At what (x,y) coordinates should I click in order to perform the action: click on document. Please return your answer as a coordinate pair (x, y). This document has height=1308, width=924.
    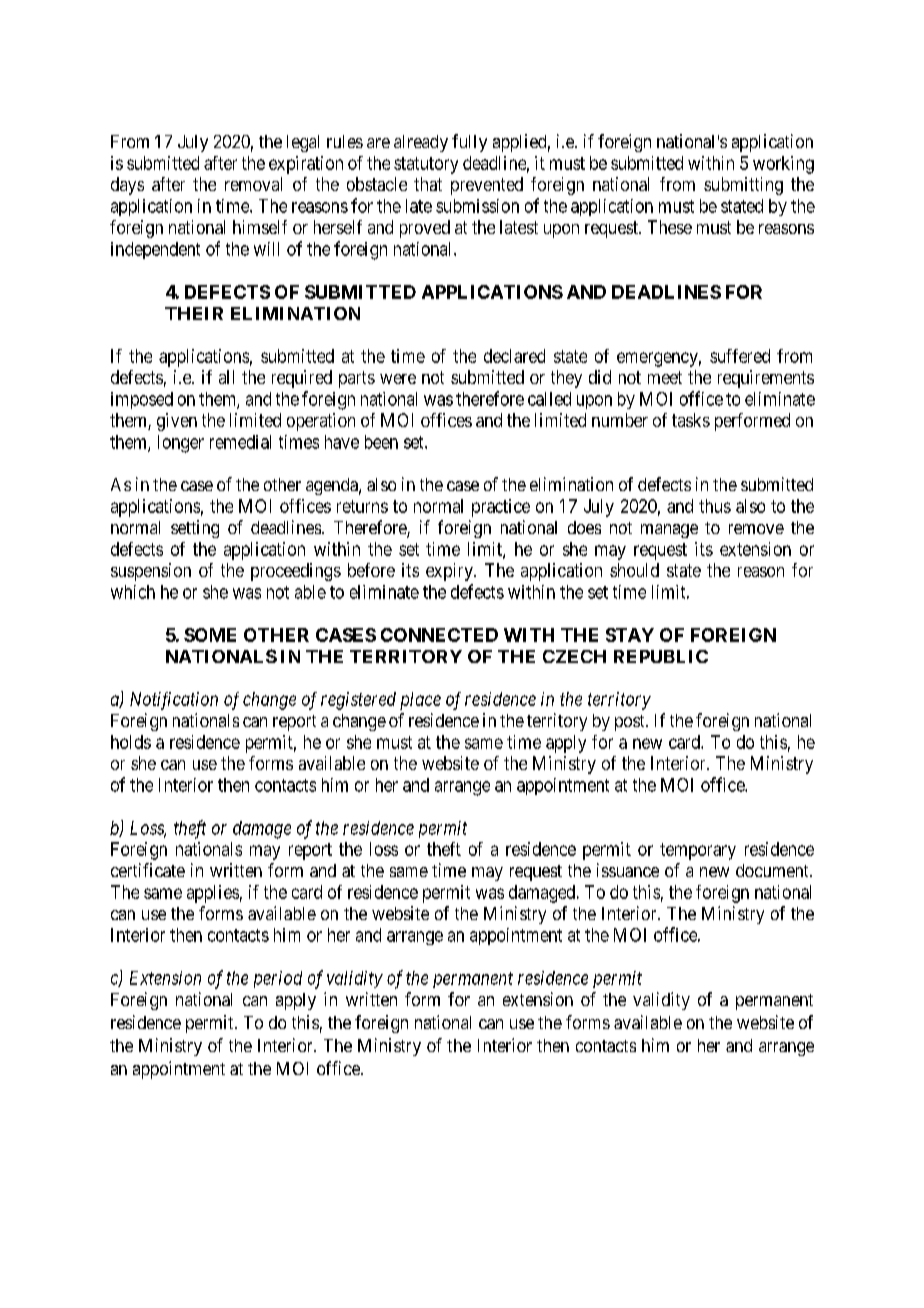
    Looking at the image, I should click on (773, 870).
